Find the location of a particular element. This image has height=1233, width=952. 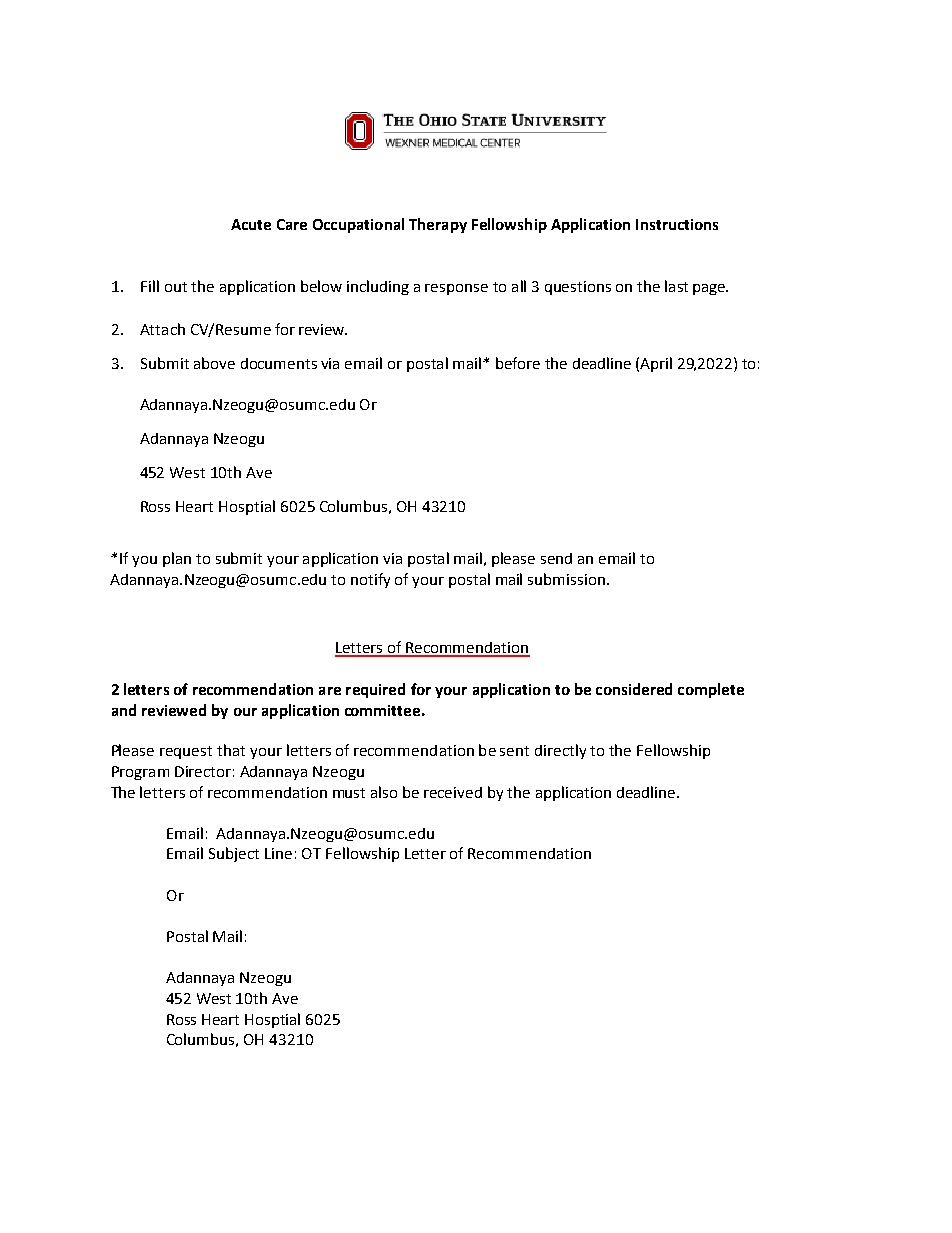

notify is located at coordinates (370, 580).
